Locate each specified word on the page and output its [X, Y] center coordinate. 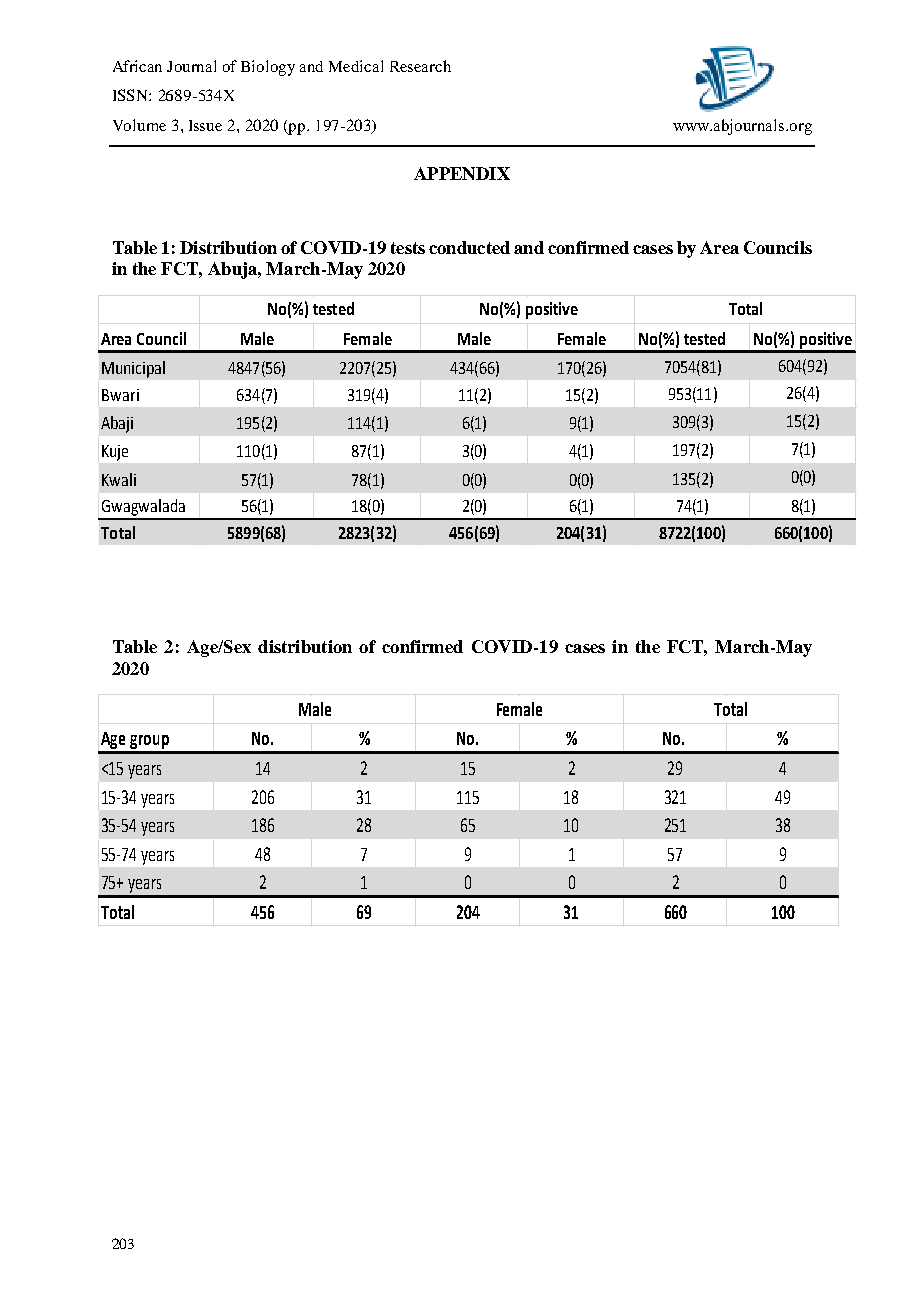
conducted [469, 247]
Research [420, 66]
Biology [268, 68]
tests [408, 248]
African [137, 66]
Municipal [133, 369]
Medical [356, 66]
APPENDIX [462, 173]
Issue [205, 125]
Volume [139, 125]
